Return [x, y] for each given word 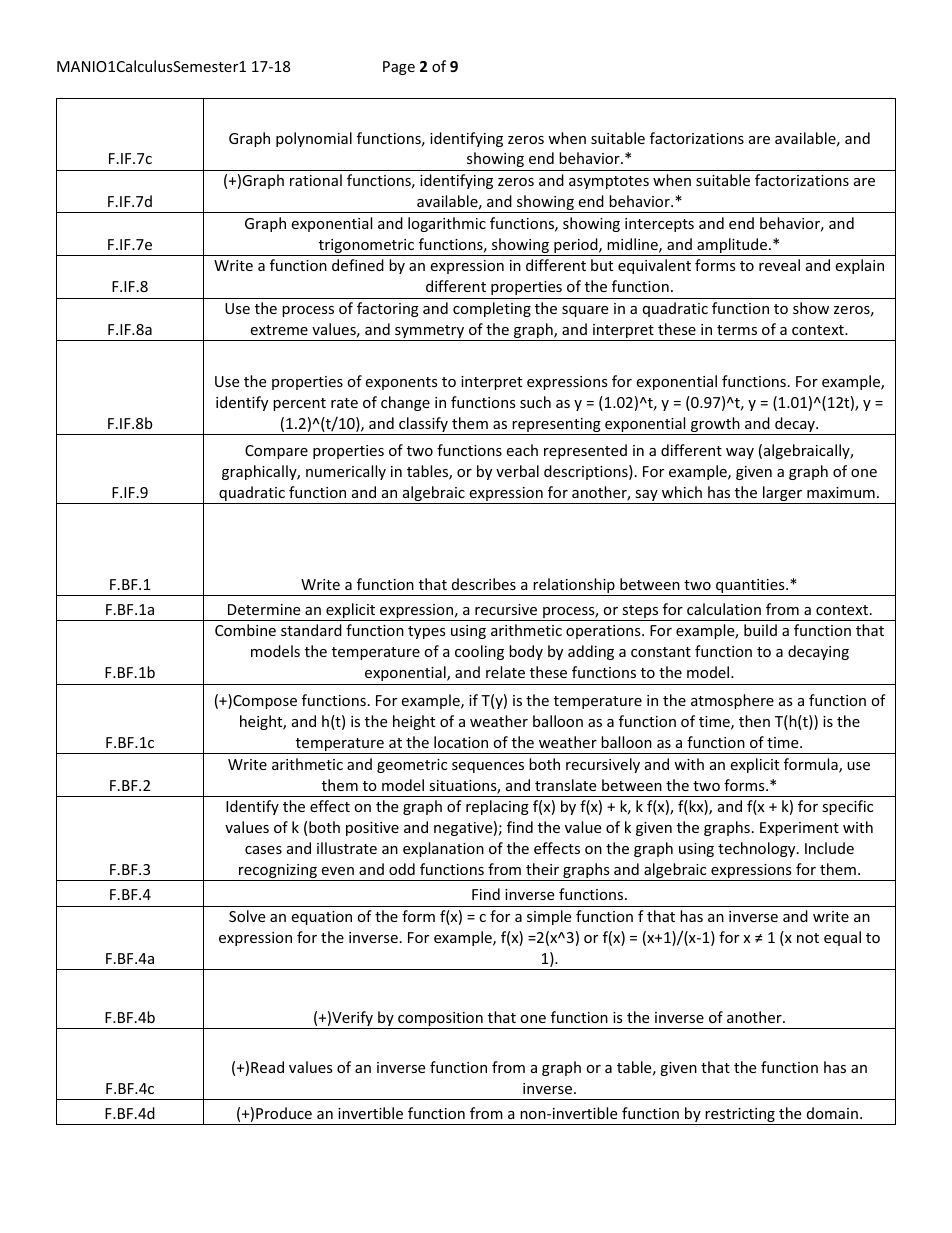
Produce [284, 1113]
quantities [750, 587]
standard [311, 630]
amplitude [732, 247]
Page [399, 68]
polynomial [314, 139]
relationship [574, 587]
